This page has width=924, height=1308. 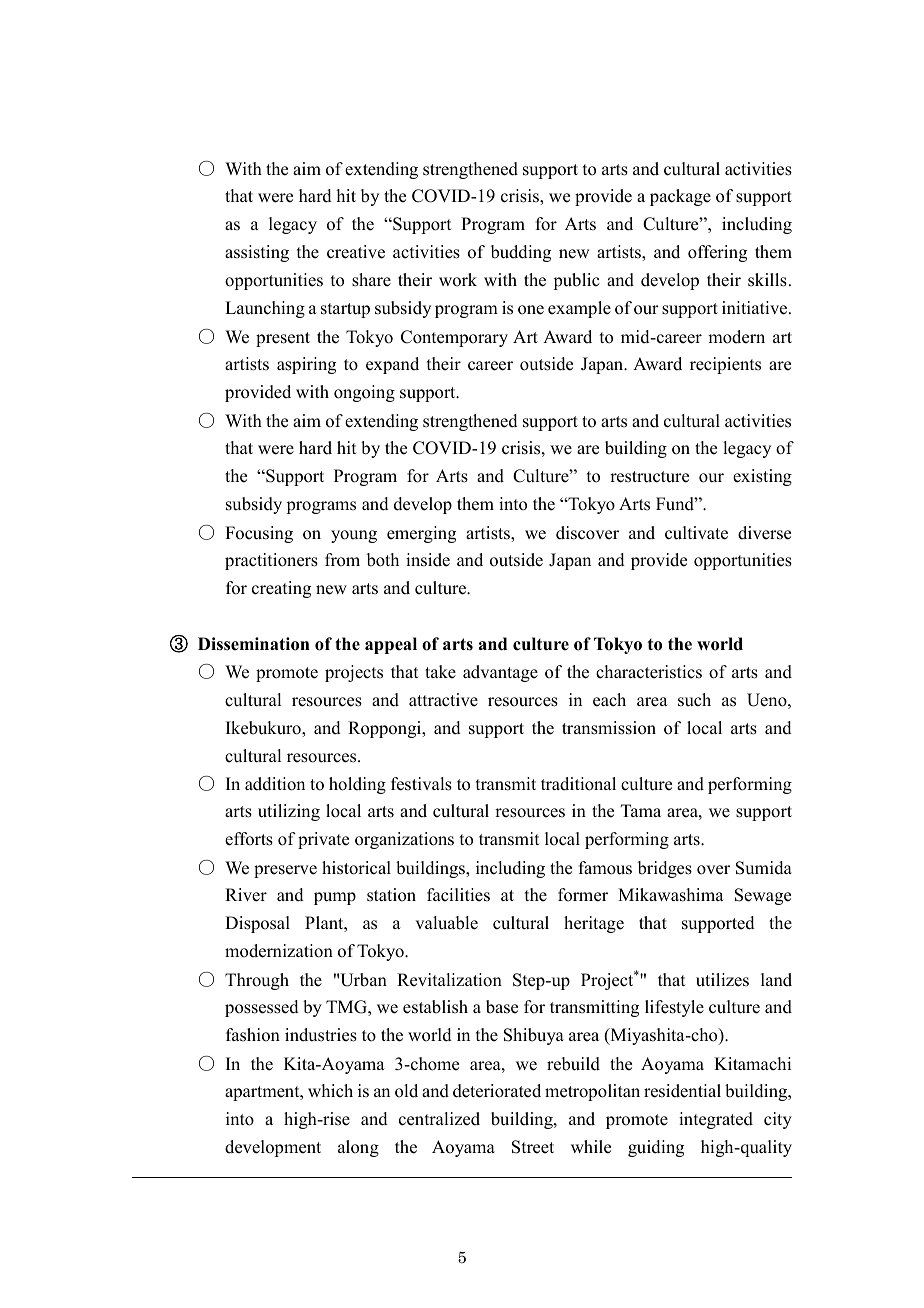 What do you see at coordinates (716, 1120) in the page?
I see `integrated` at bounding box center [716, 1120].
